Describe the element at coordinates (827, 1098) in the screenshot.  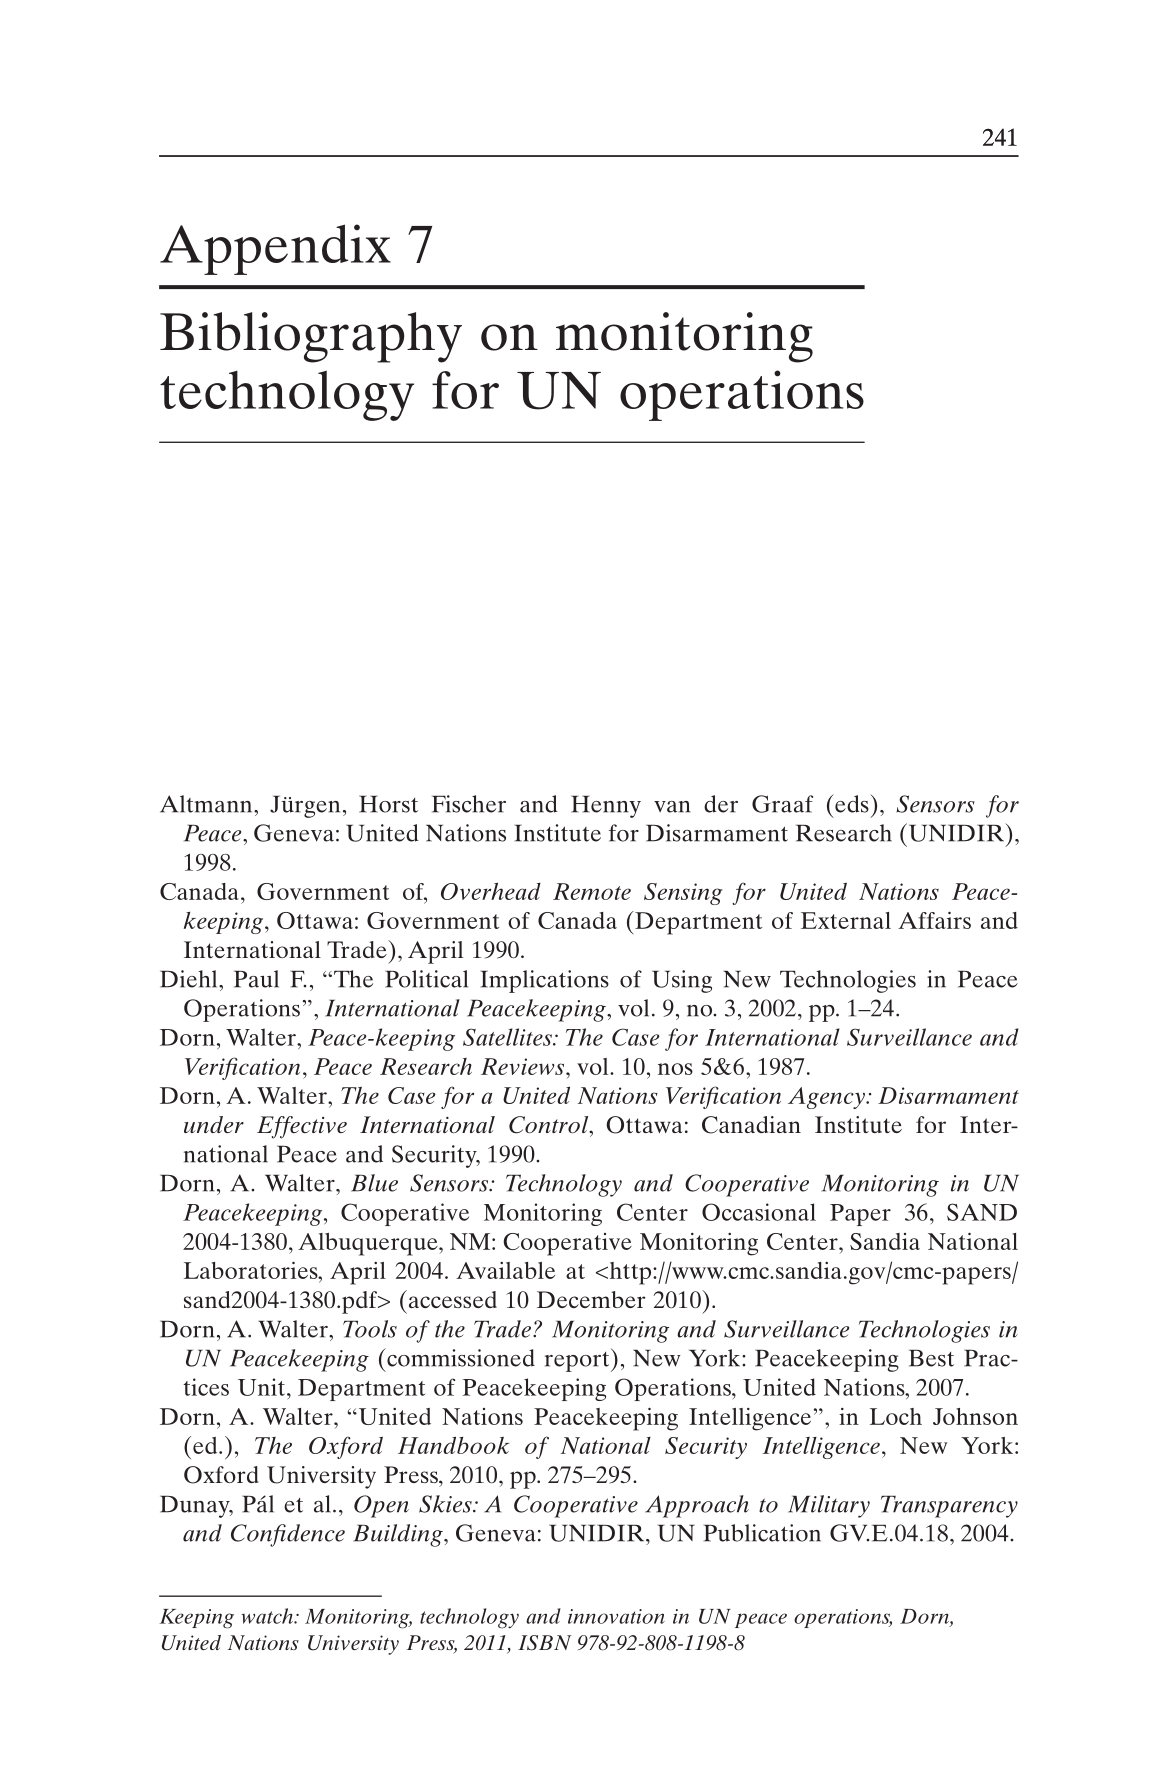
I see `Agency` at that location.
